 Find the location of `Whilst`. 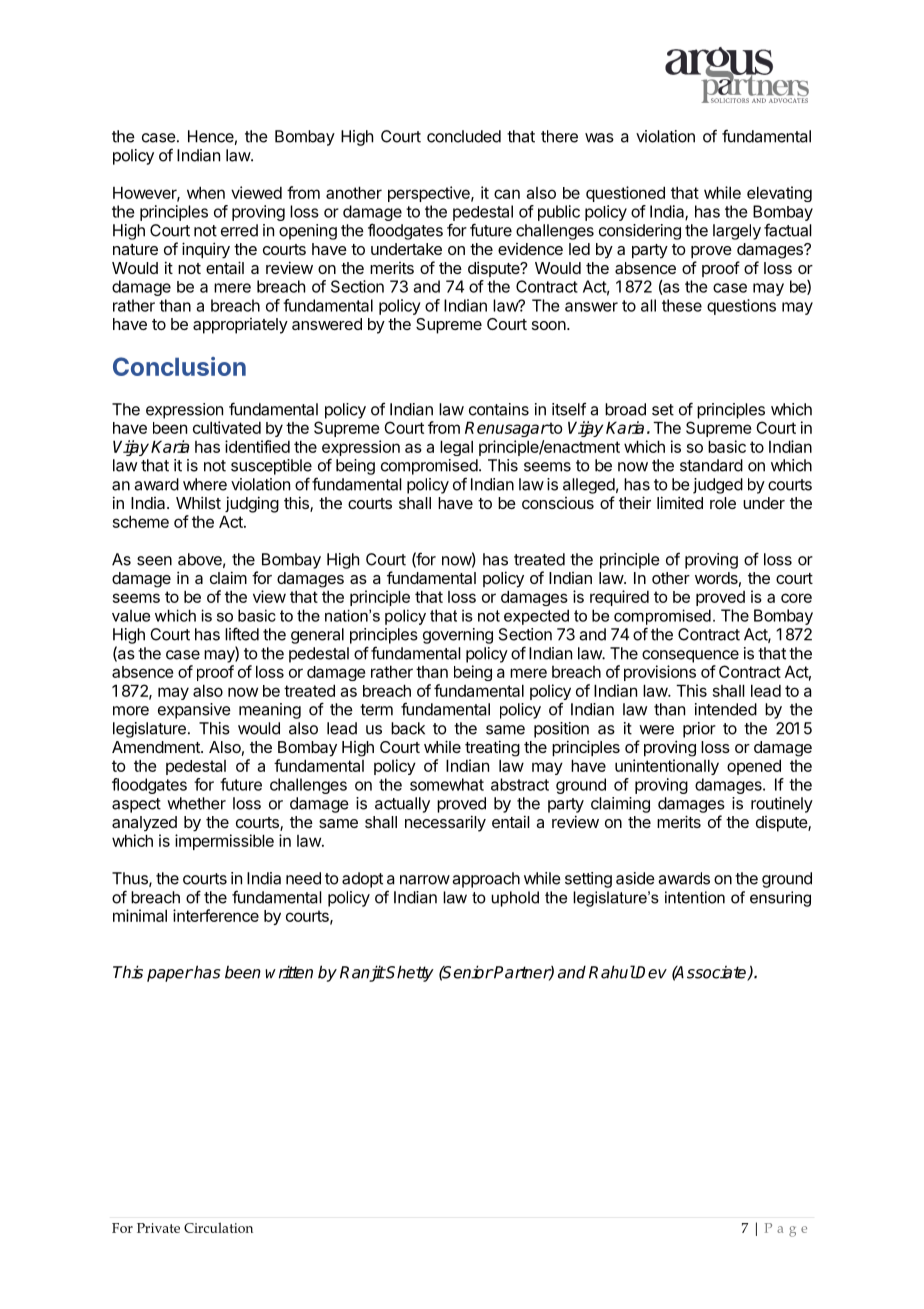

Whilst is located at coordinates (198, 502).
